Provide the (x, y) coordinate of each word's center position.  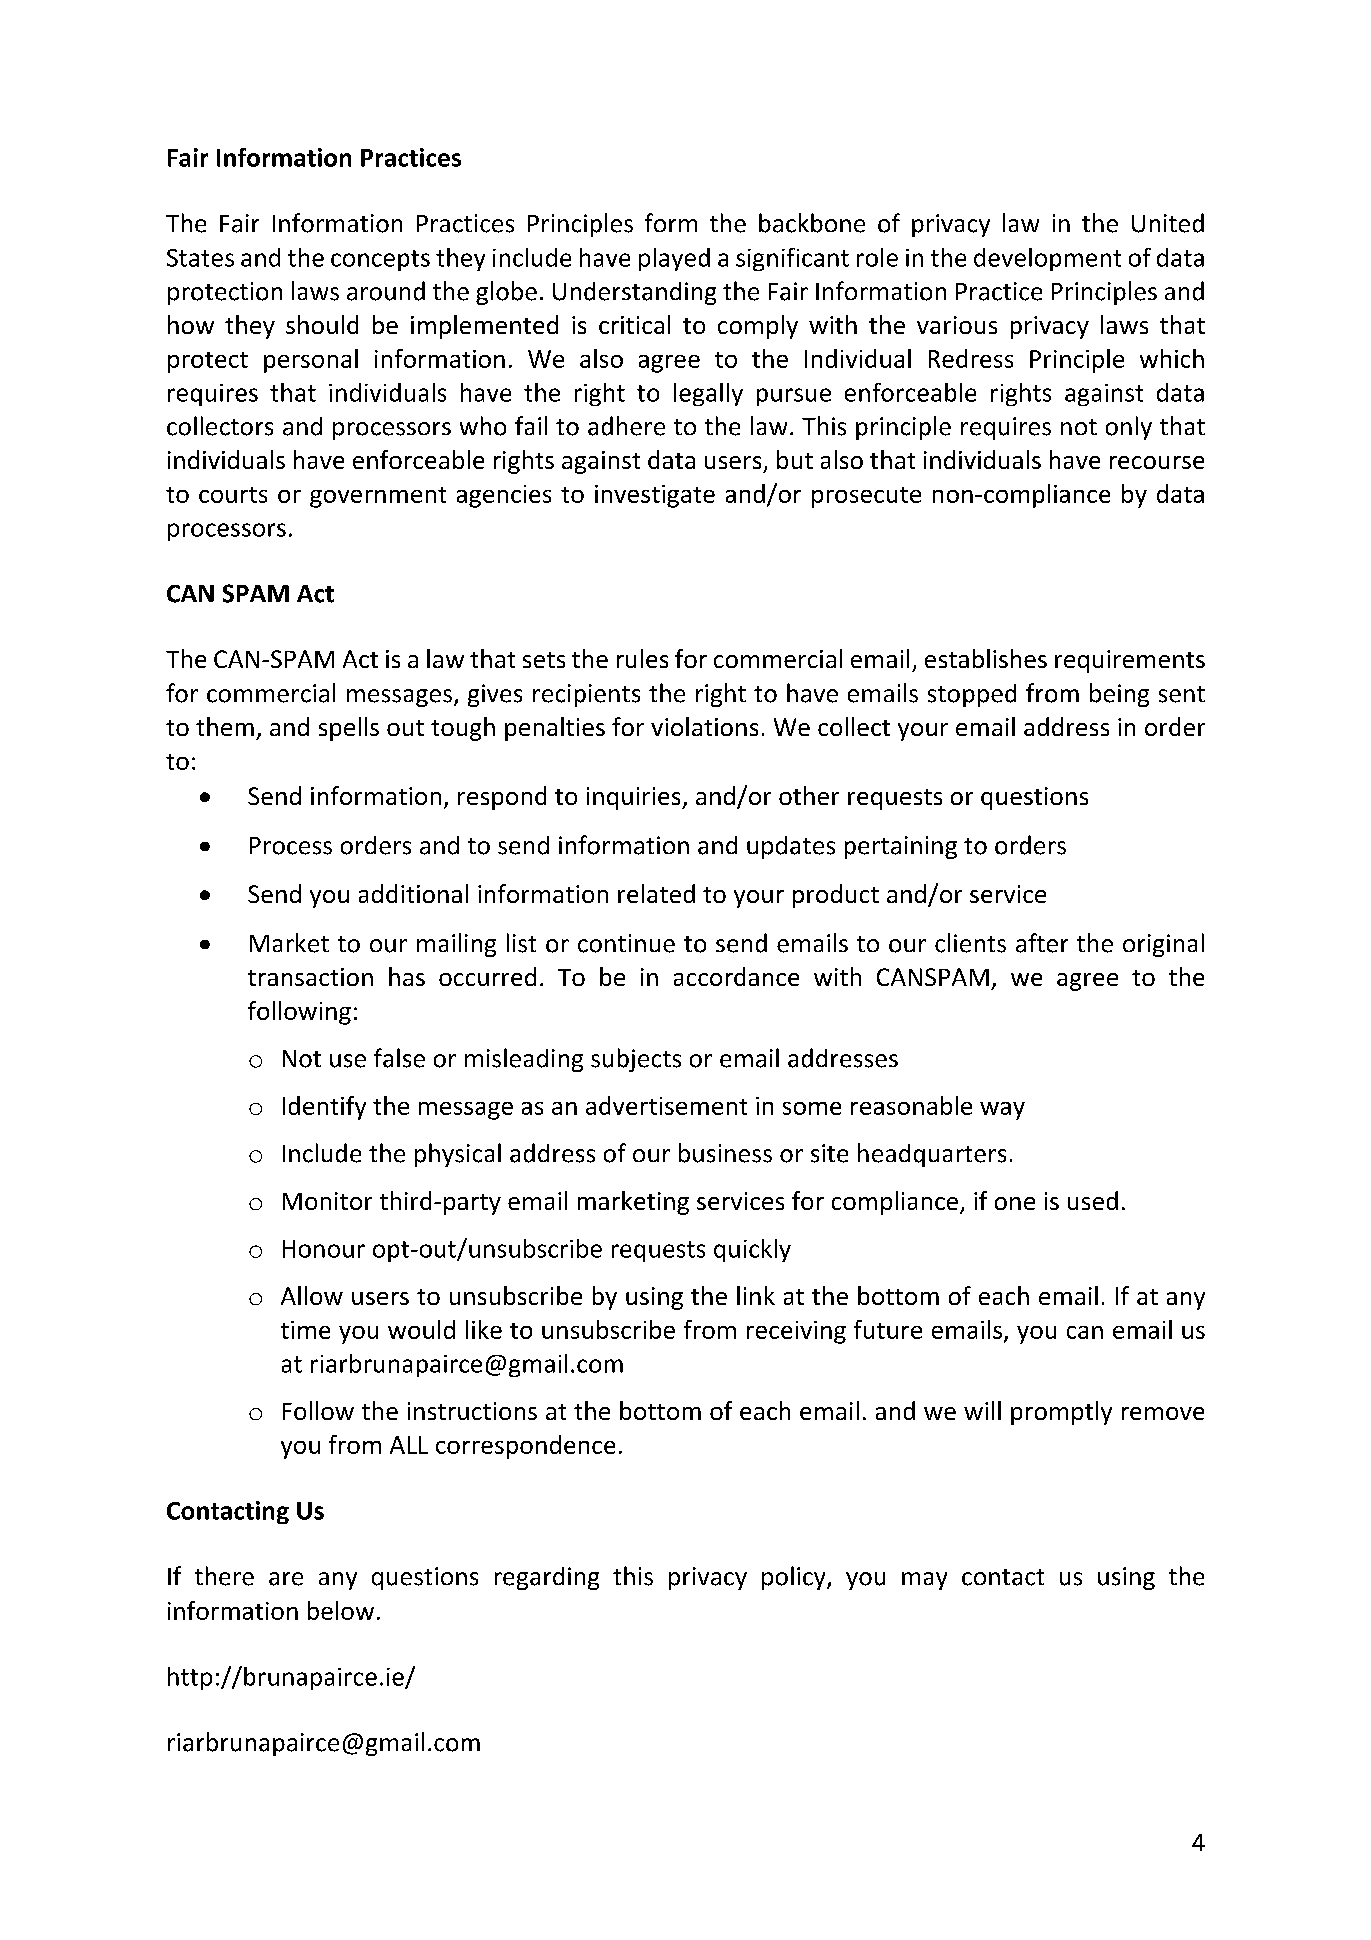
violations (704, 726)
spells (349, 729)
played (674, 259)
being (1119, 695)
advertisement (666, 1105)
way (1002, 1111)
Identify (324, 1108)
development (1047, 259)
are (286, 1579)
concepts (380, 260)
